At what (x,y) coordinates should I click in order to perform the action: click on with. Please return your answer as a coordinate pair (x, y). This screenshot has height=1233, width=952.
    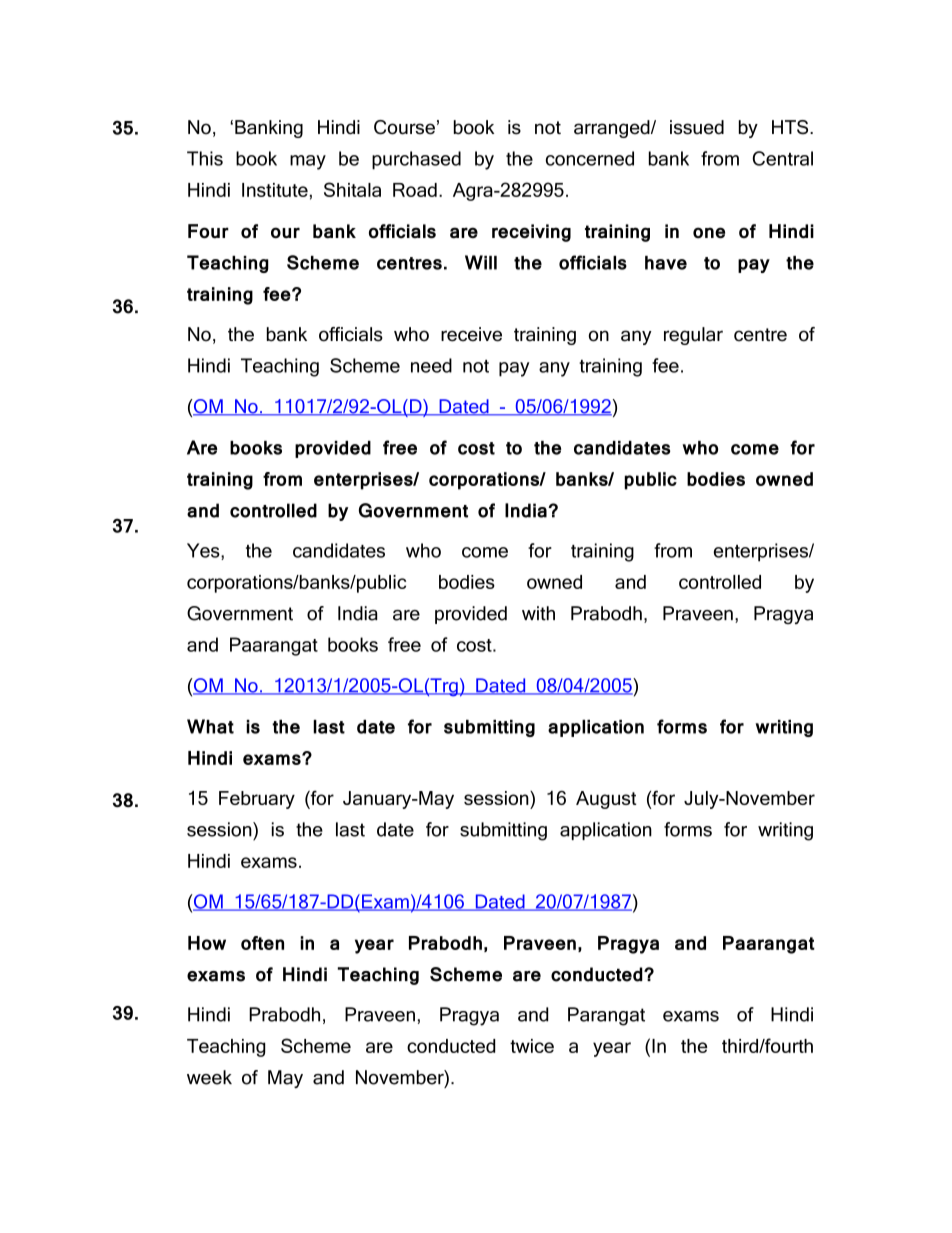
    Looking at the image, I should click on (538, 613).
